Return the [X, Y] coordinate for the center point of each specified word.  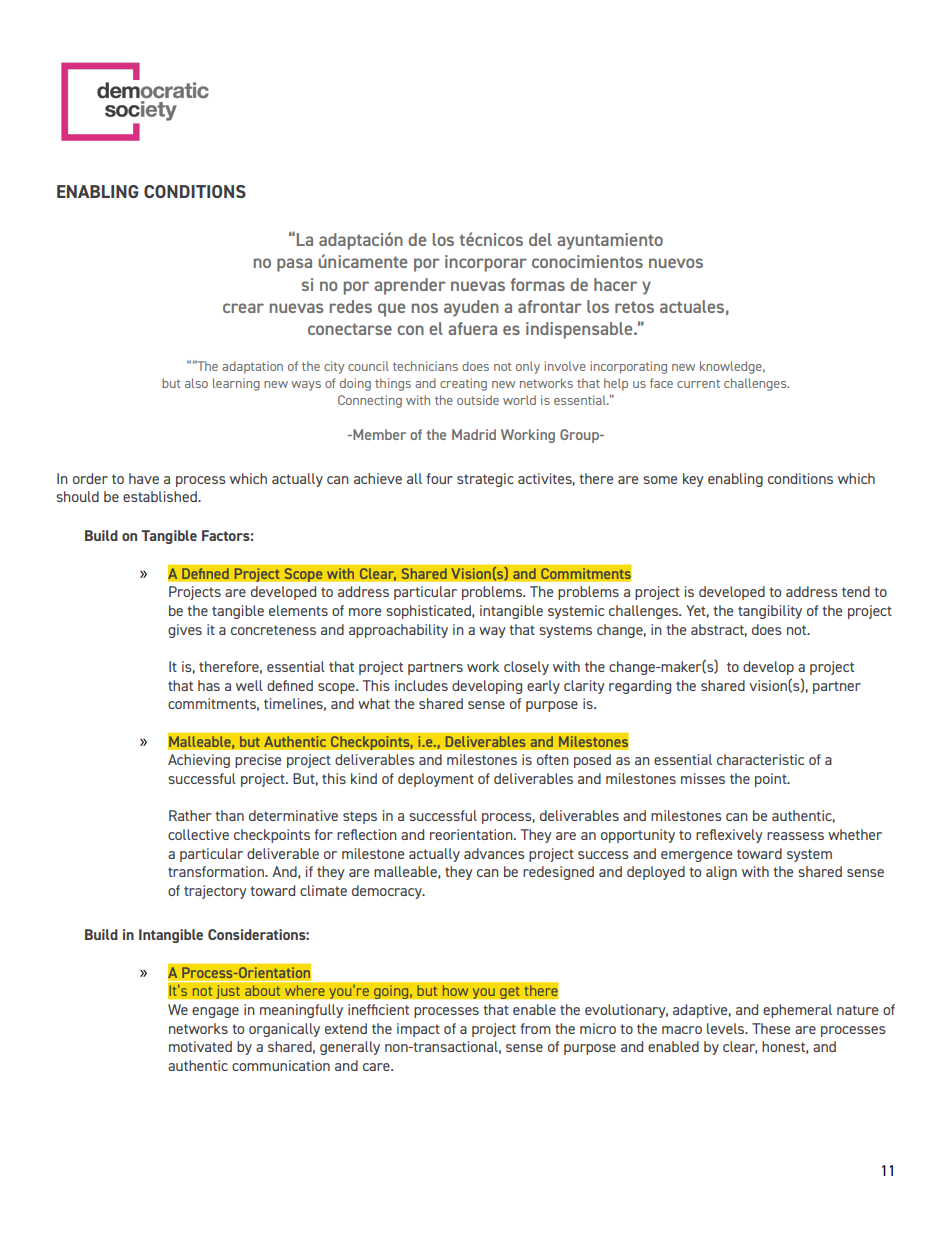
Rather [190, 815]
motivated [200, 1046]
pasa [294, 265]
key [693, 480]
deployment [436, 780]
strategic [485, 480]
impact [418, 1030]
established [161, 496]
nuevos [676, 263]
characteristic [760, 759]
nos [425, 308]
